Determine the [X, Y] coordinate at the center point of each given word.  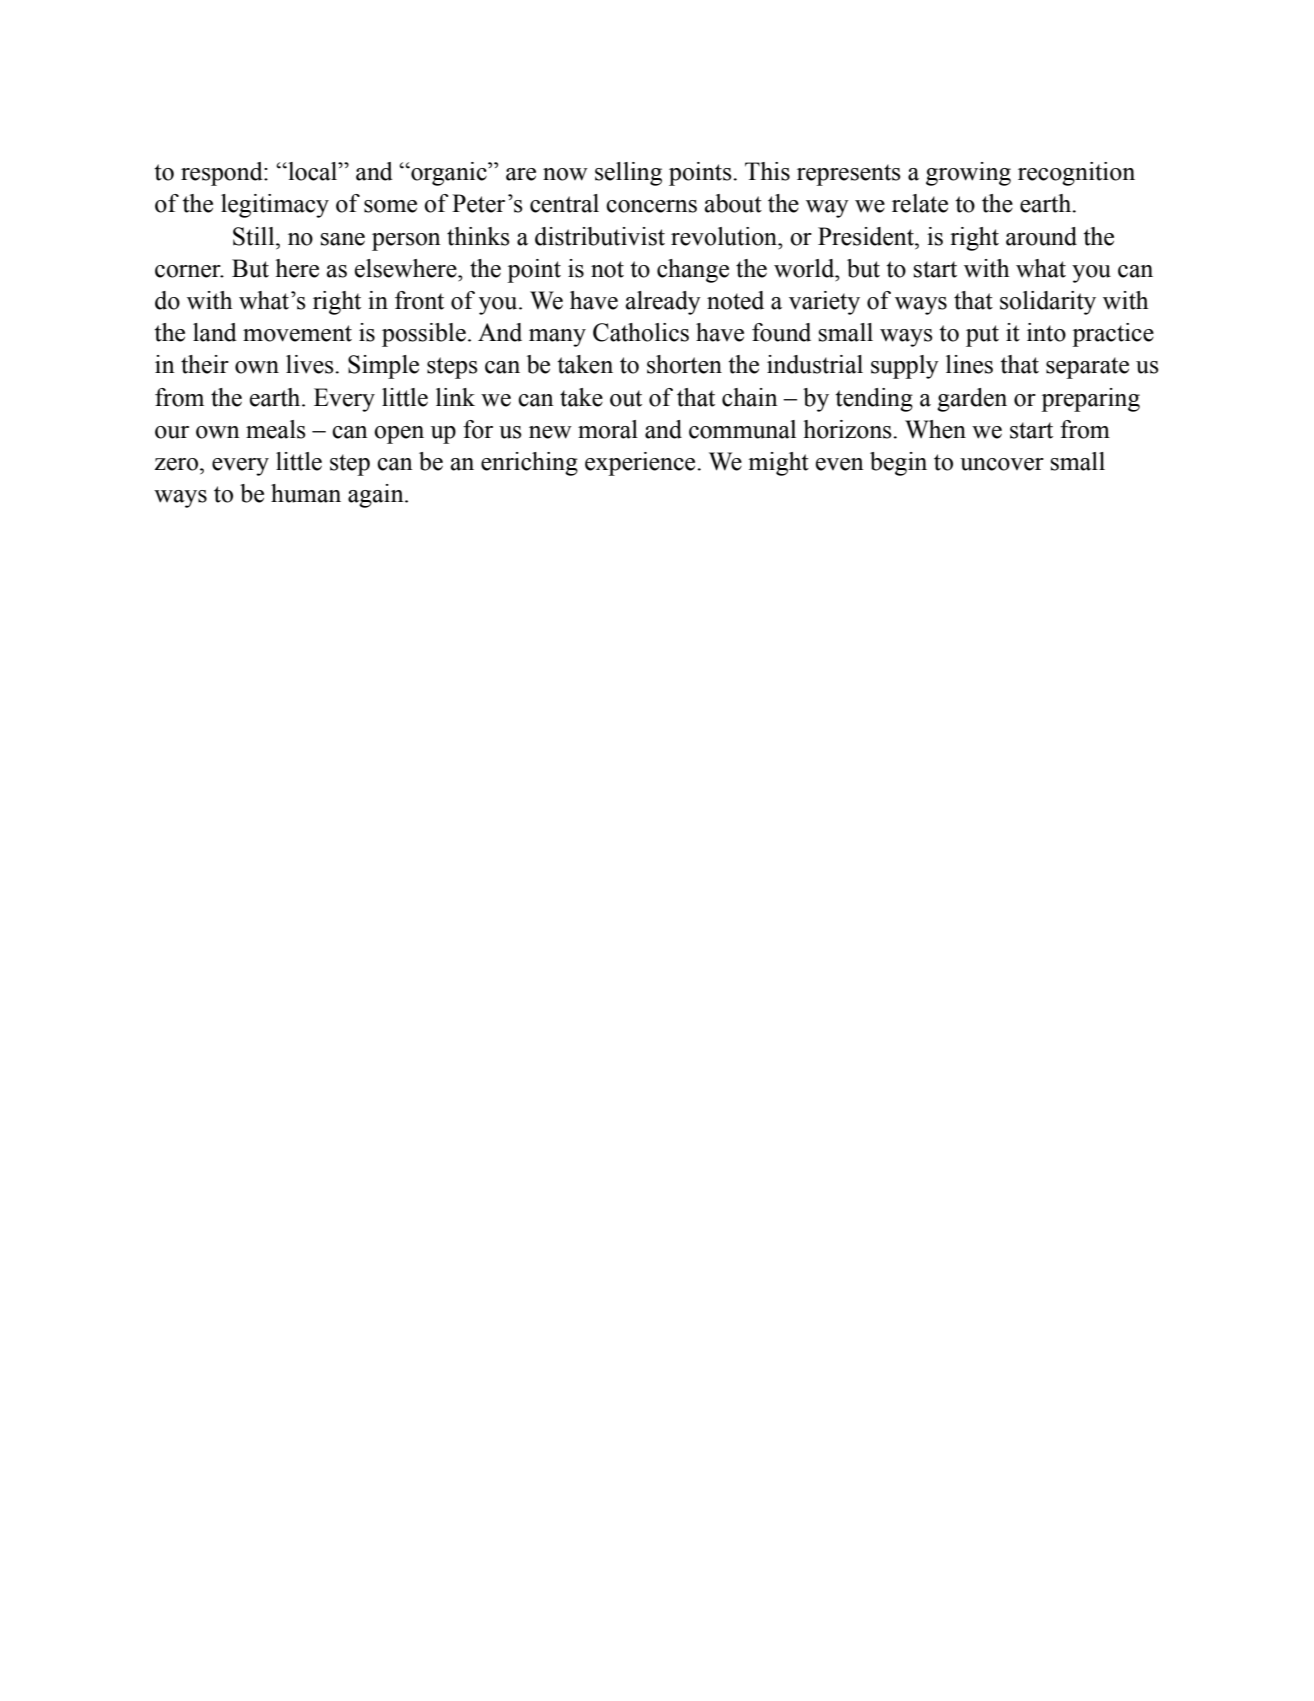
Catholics [641, 332]
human [306, 493]
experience [641, 464]
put [982, 336]
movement [297, 333]
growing [968, 174]
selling [628, 174]
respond [223, 174]
